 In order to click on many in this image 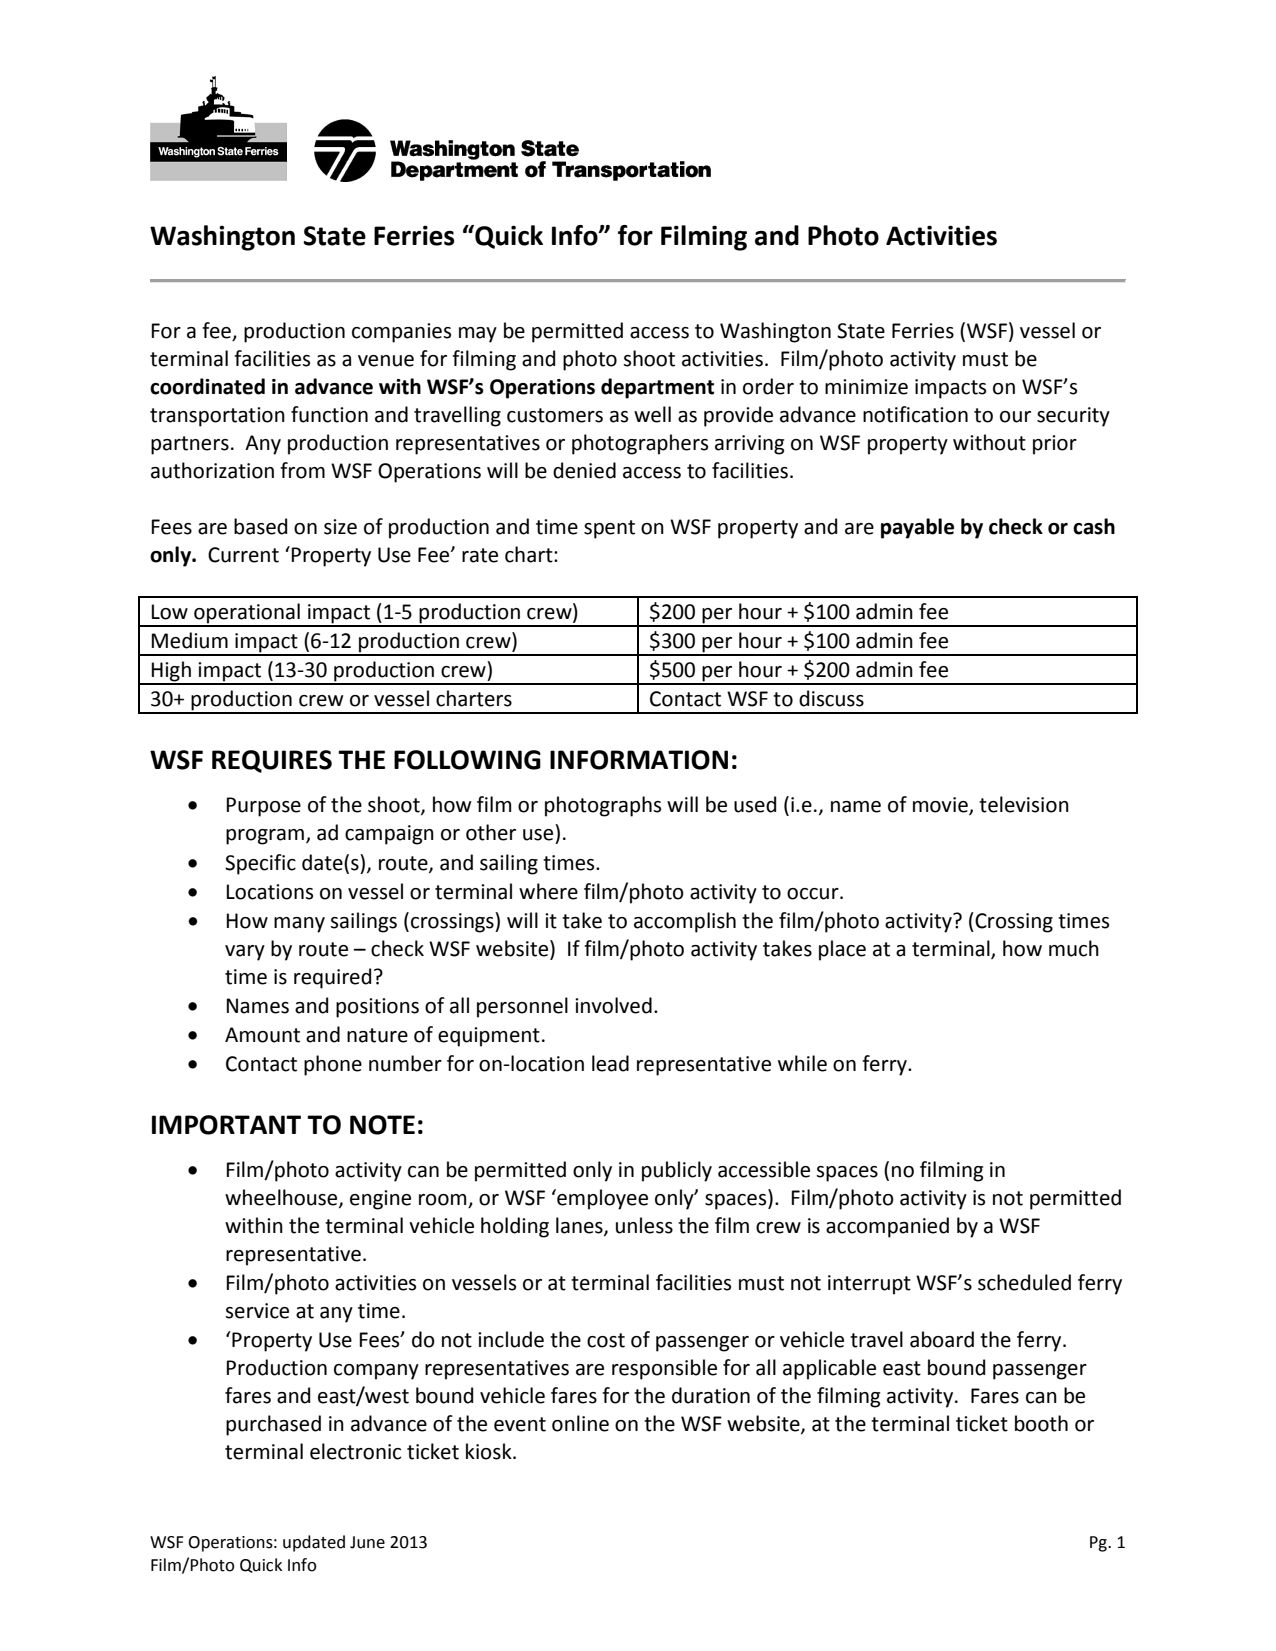, I will do `click(299, 925)`.
